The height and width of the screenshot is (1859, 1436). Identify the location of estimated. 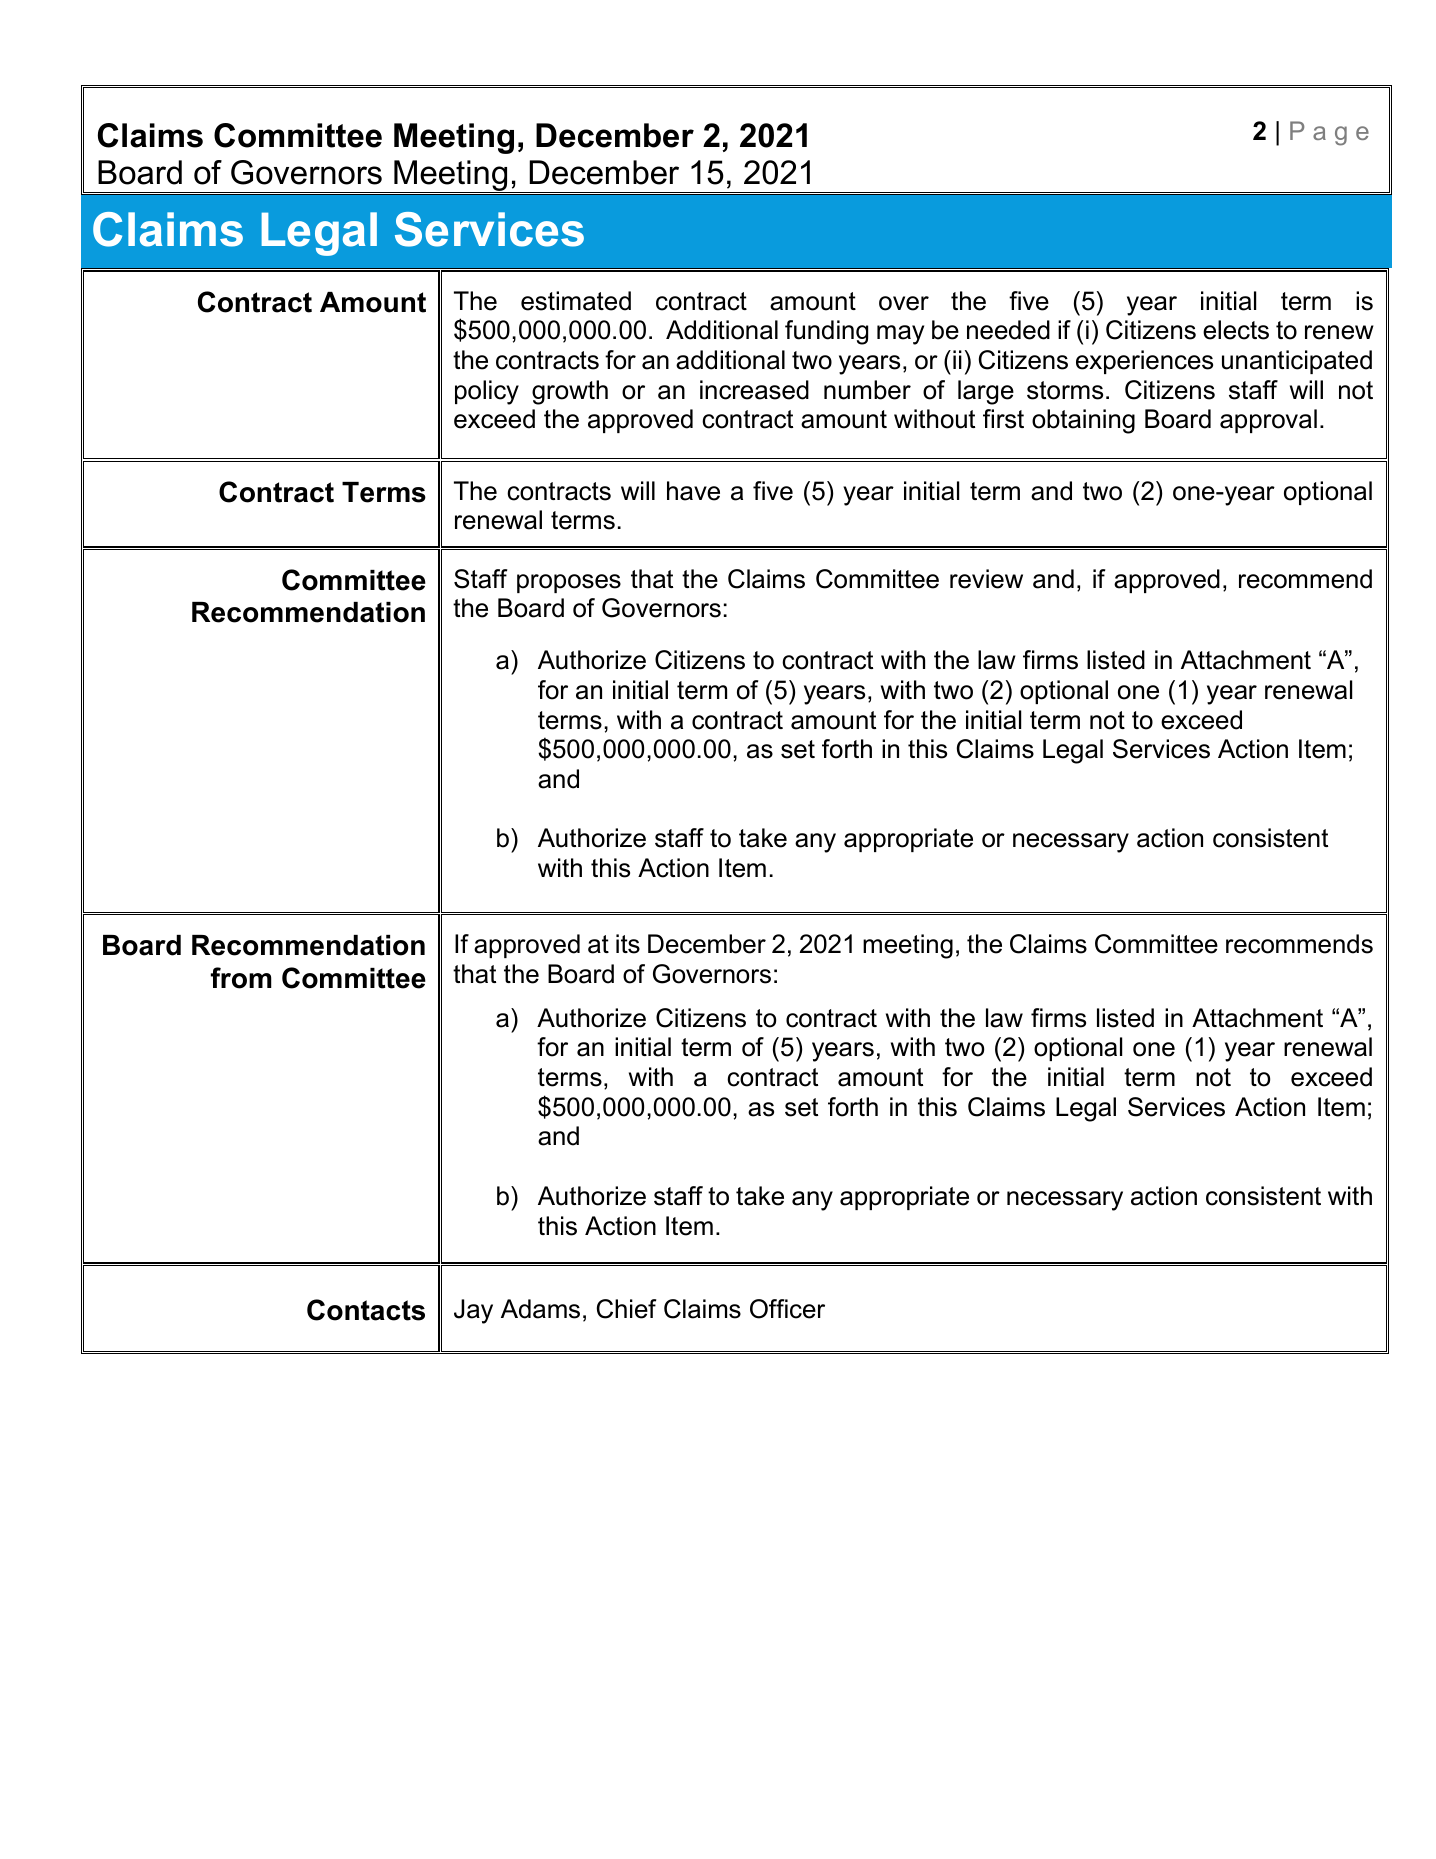
(576, 301).
